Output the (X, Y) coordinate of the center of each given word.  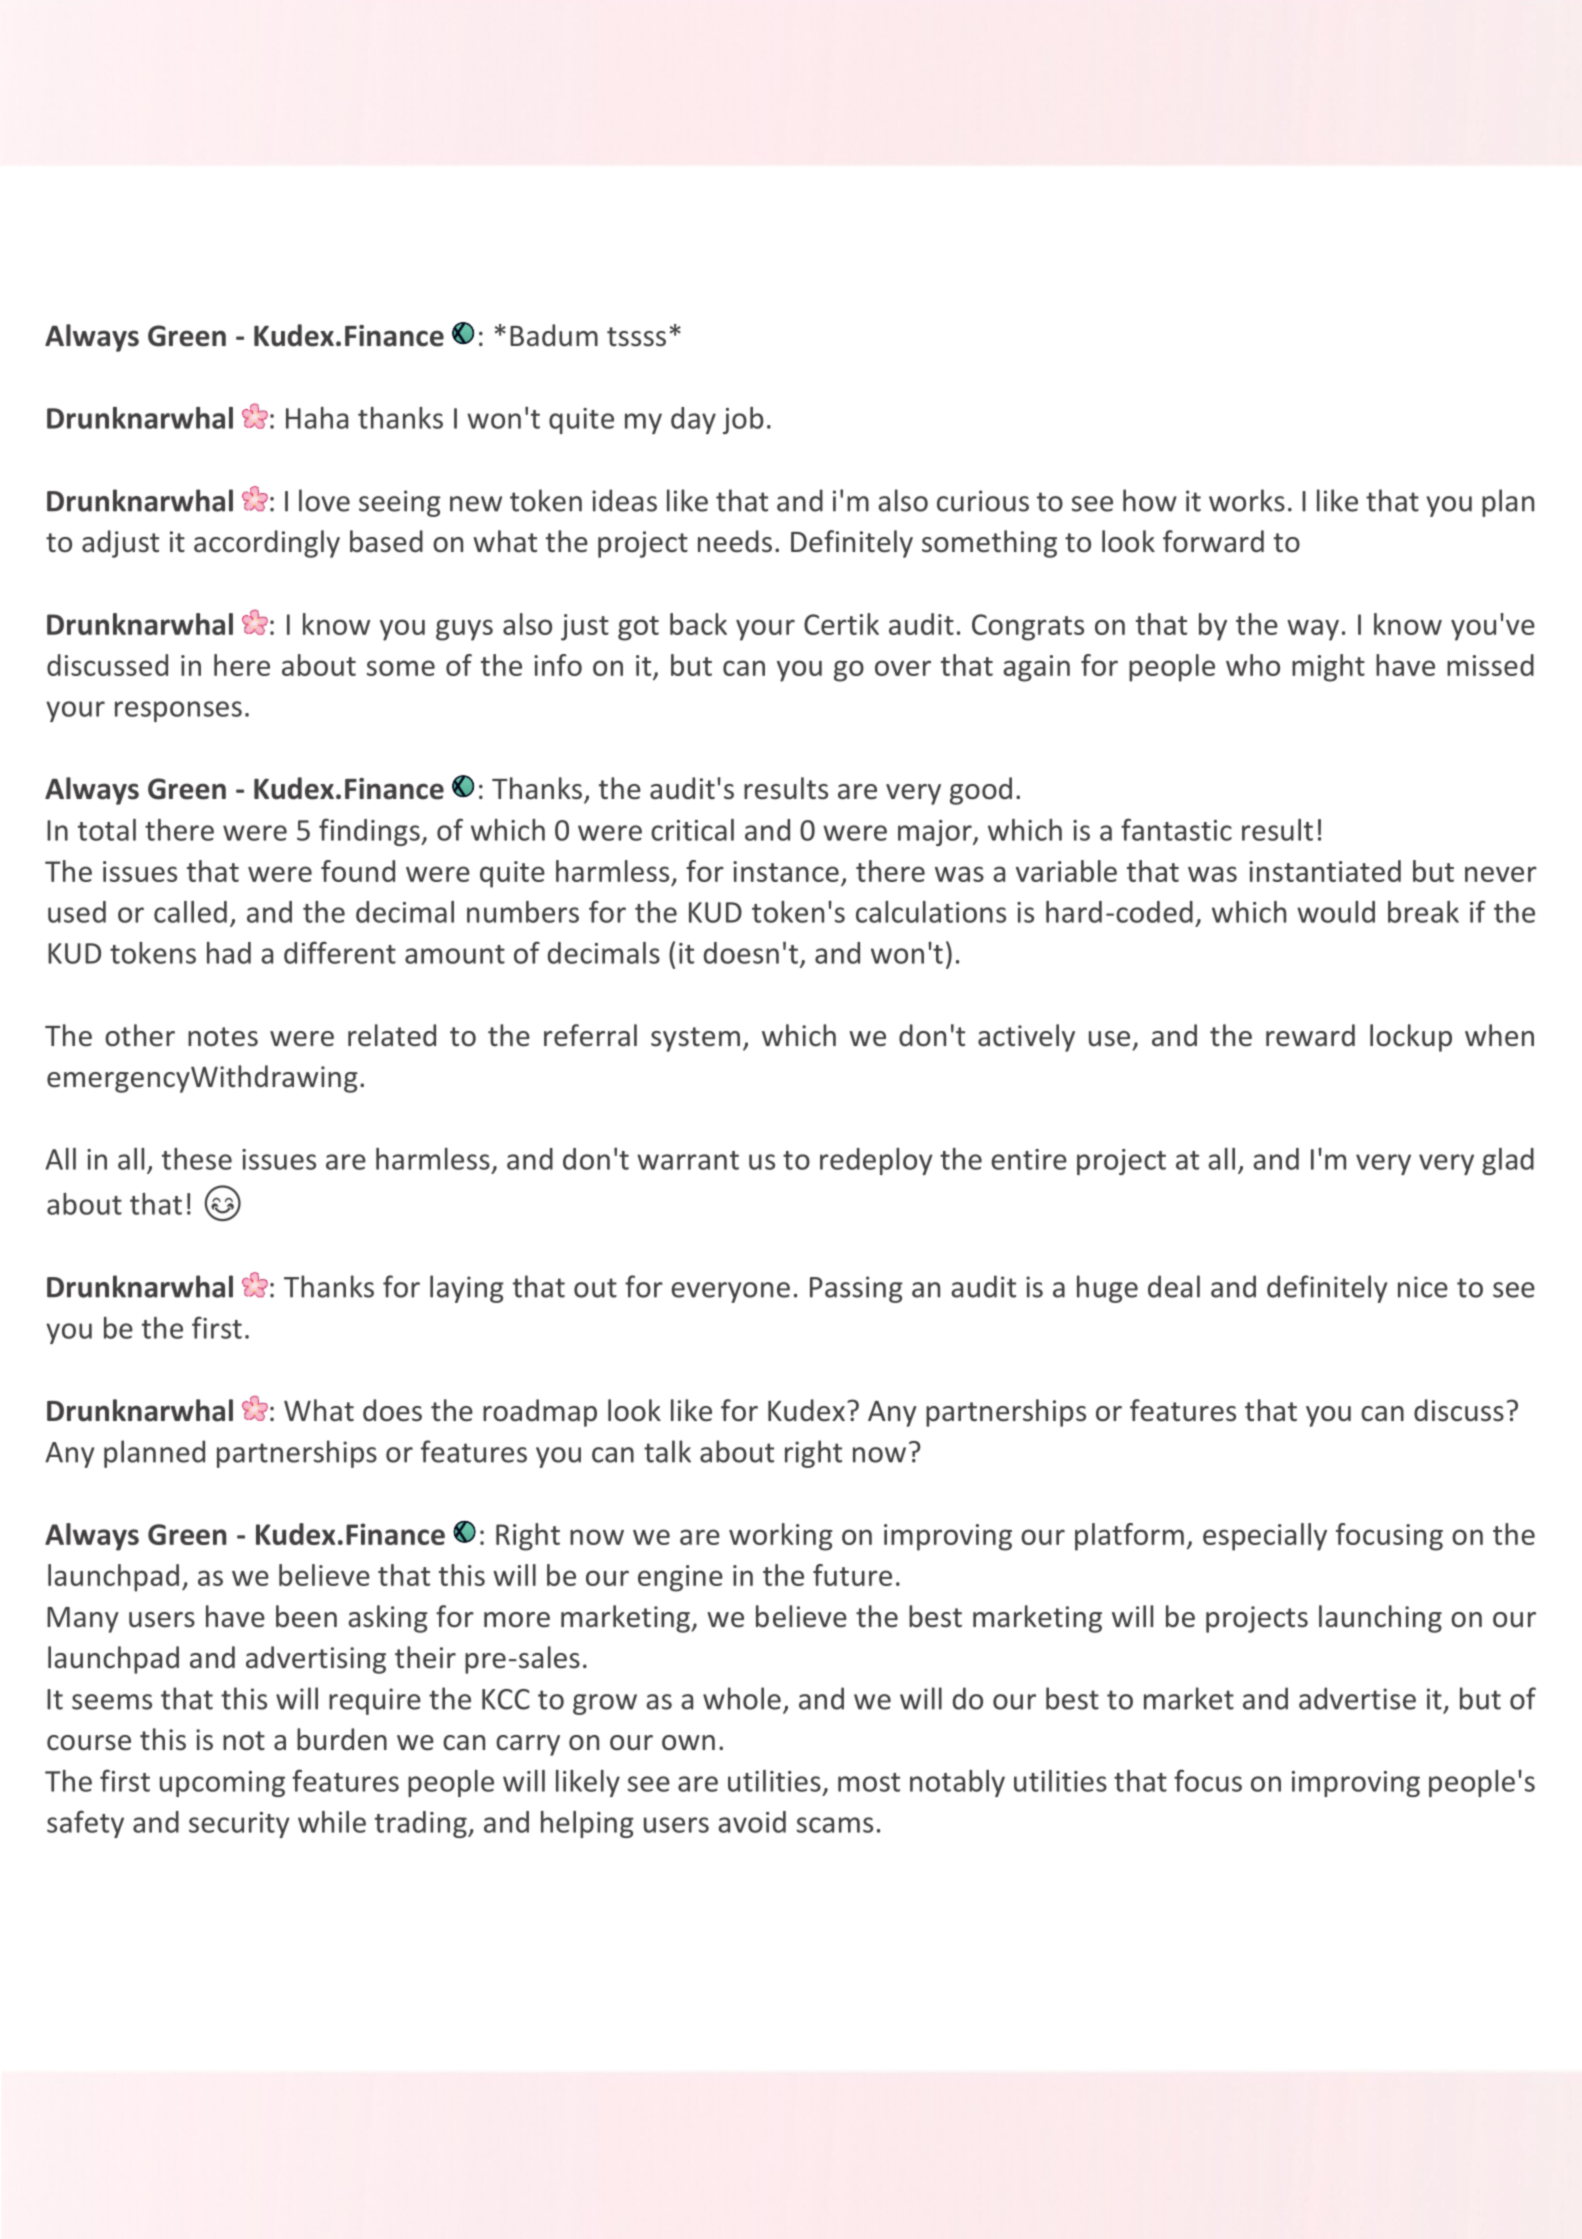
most (869, 1782)
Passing (856, 1289)
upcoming (222, 1784)
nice (1423, 1287)
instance (786, 871)
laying (467, 1289)
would (1336, 912)
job (743, 420)
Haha (317, 418)
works (1247, 500)
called (190, 912)
